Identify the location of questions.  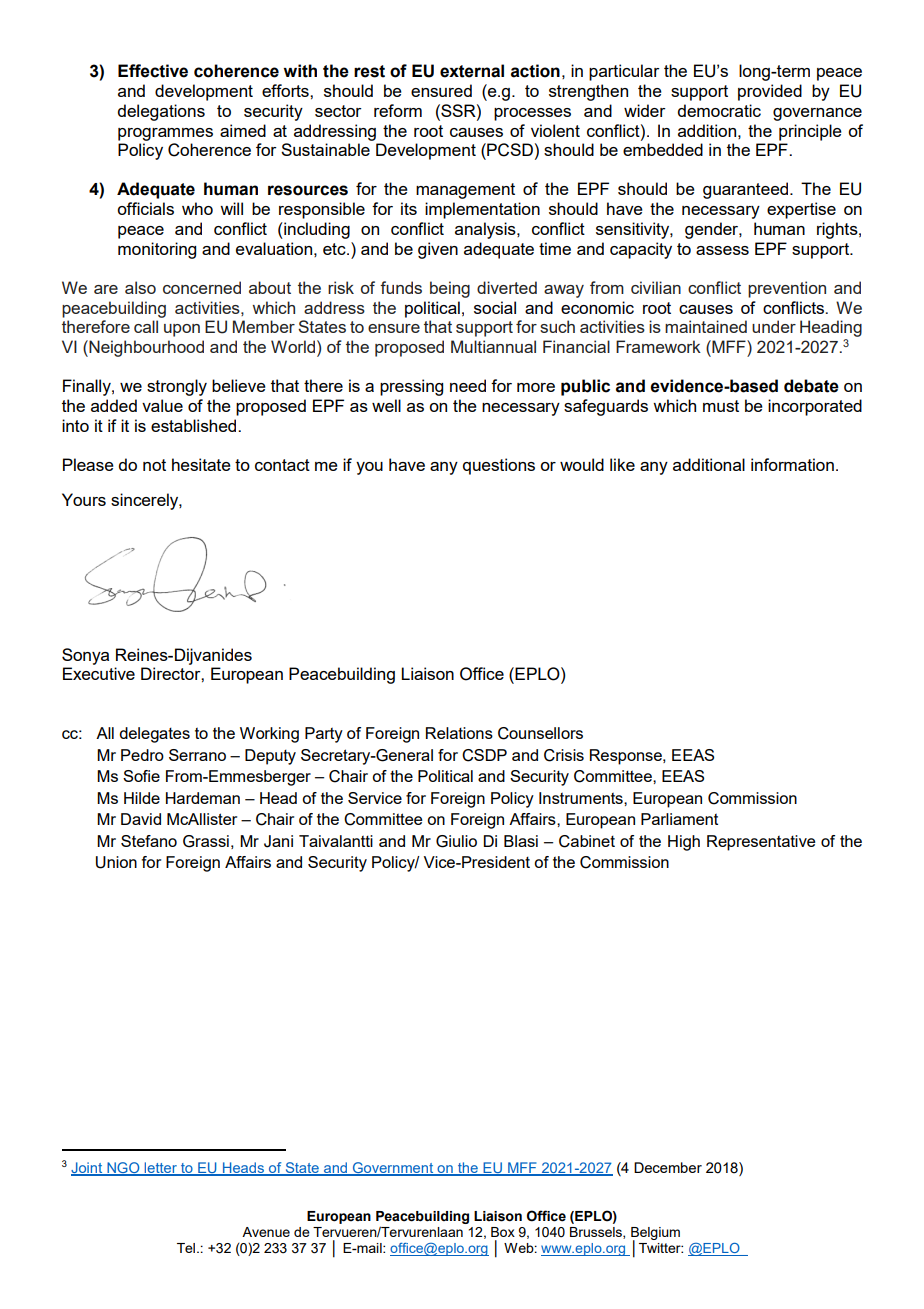
(499, 466).
